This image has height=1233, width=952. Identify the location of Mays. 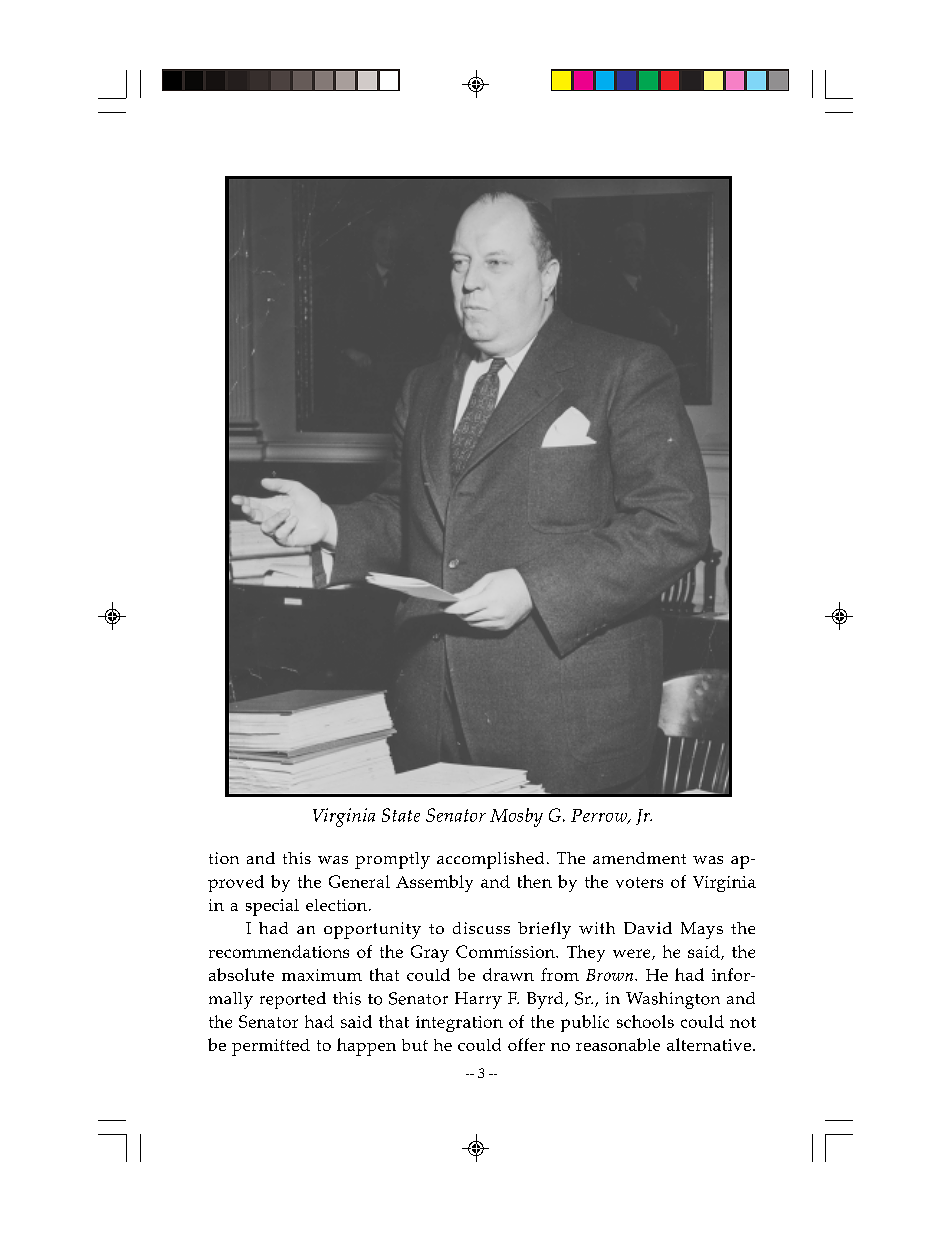
(702, 930).
